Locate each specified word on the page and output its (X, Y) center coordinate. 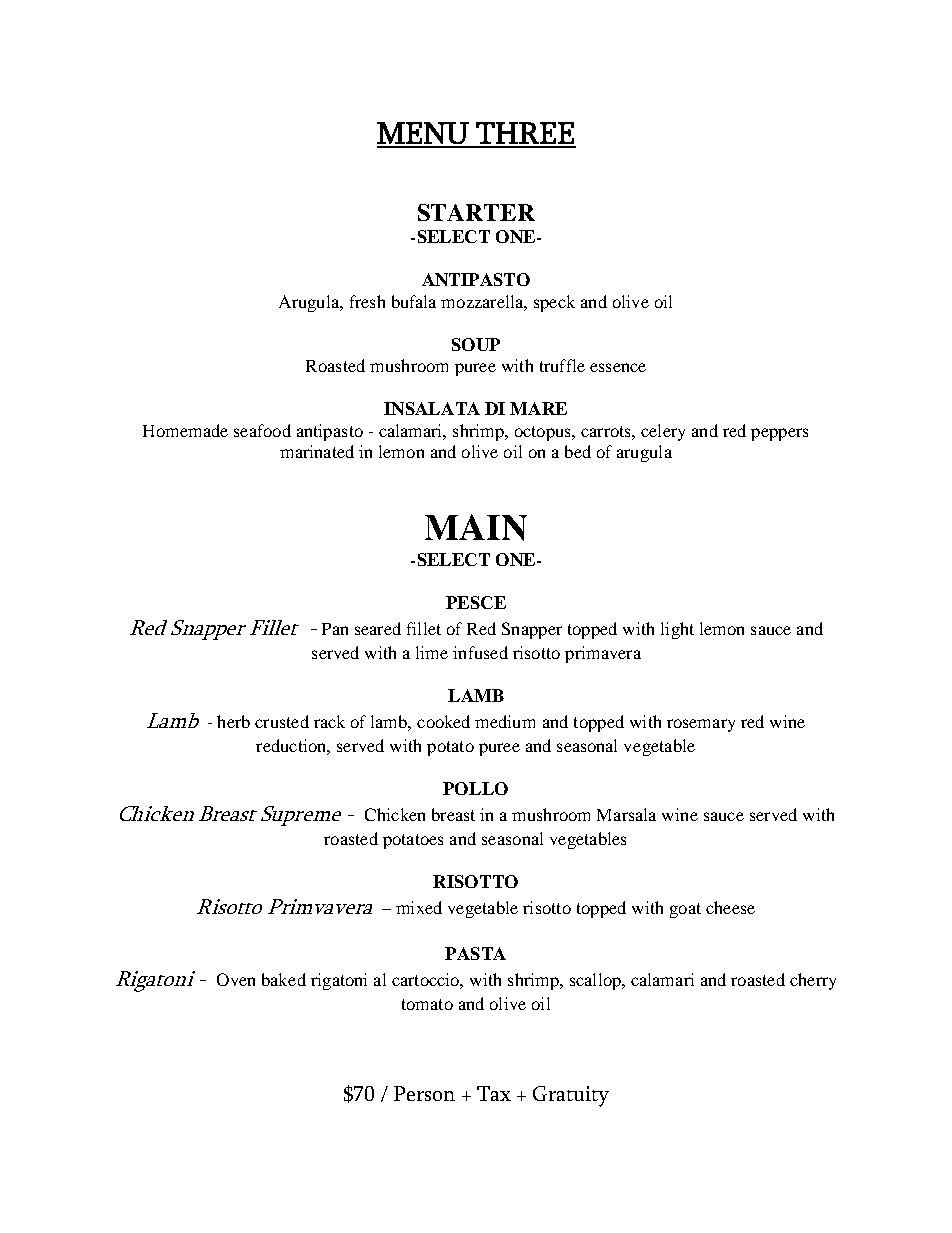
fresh (367, 301)
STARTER (476, 212)
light (677, 630)
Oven (236, 979)
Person (424, 1093)
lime (432, 652)
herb (233, 721)
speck (554, 303)
